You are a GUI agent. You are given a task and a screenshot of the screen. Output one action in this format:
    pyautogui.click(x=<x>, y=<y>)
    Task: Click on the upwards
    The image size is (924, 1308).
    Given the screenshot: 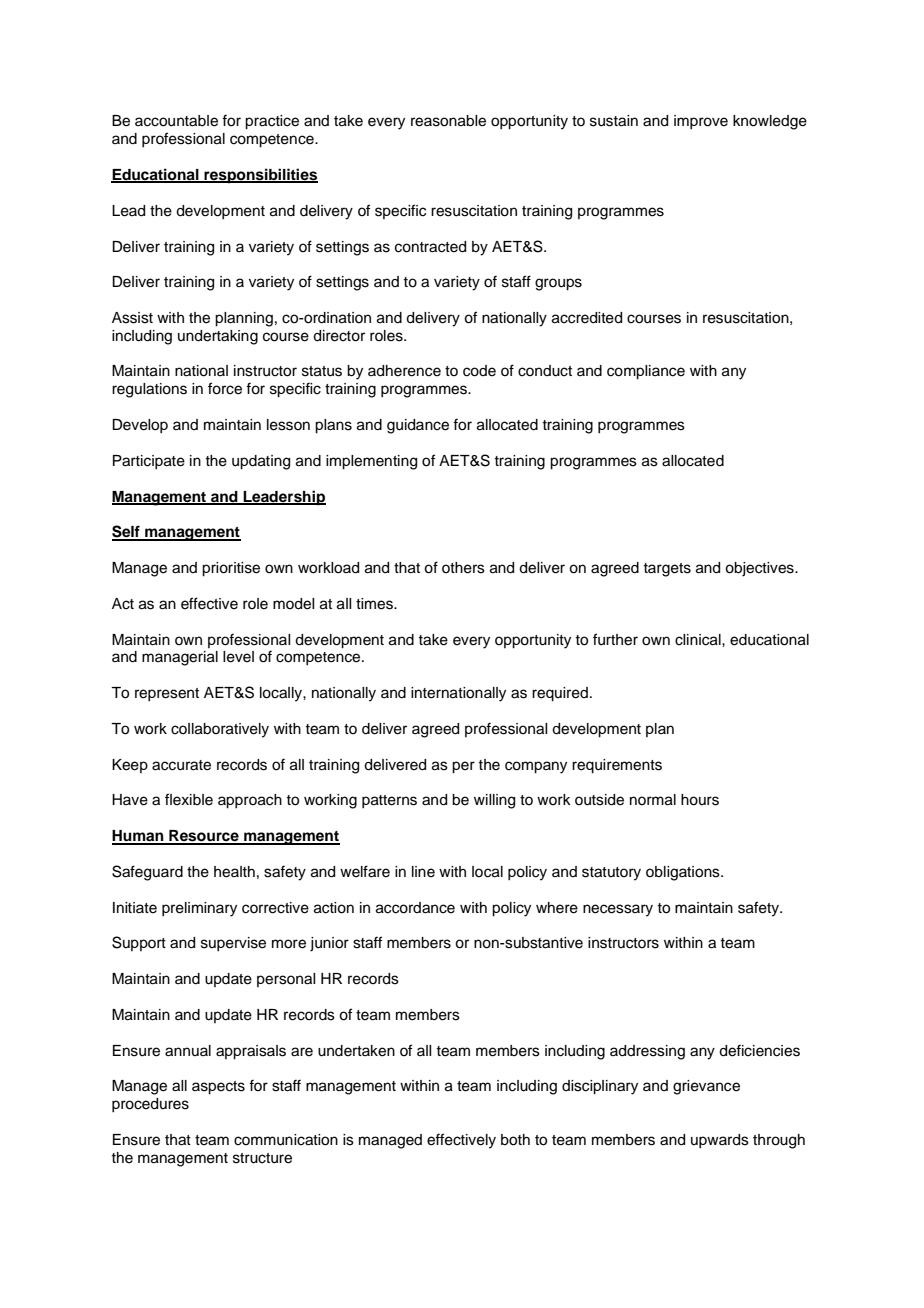 What is the action you would take?
    pyautogui.click(x=720, y=1141)
